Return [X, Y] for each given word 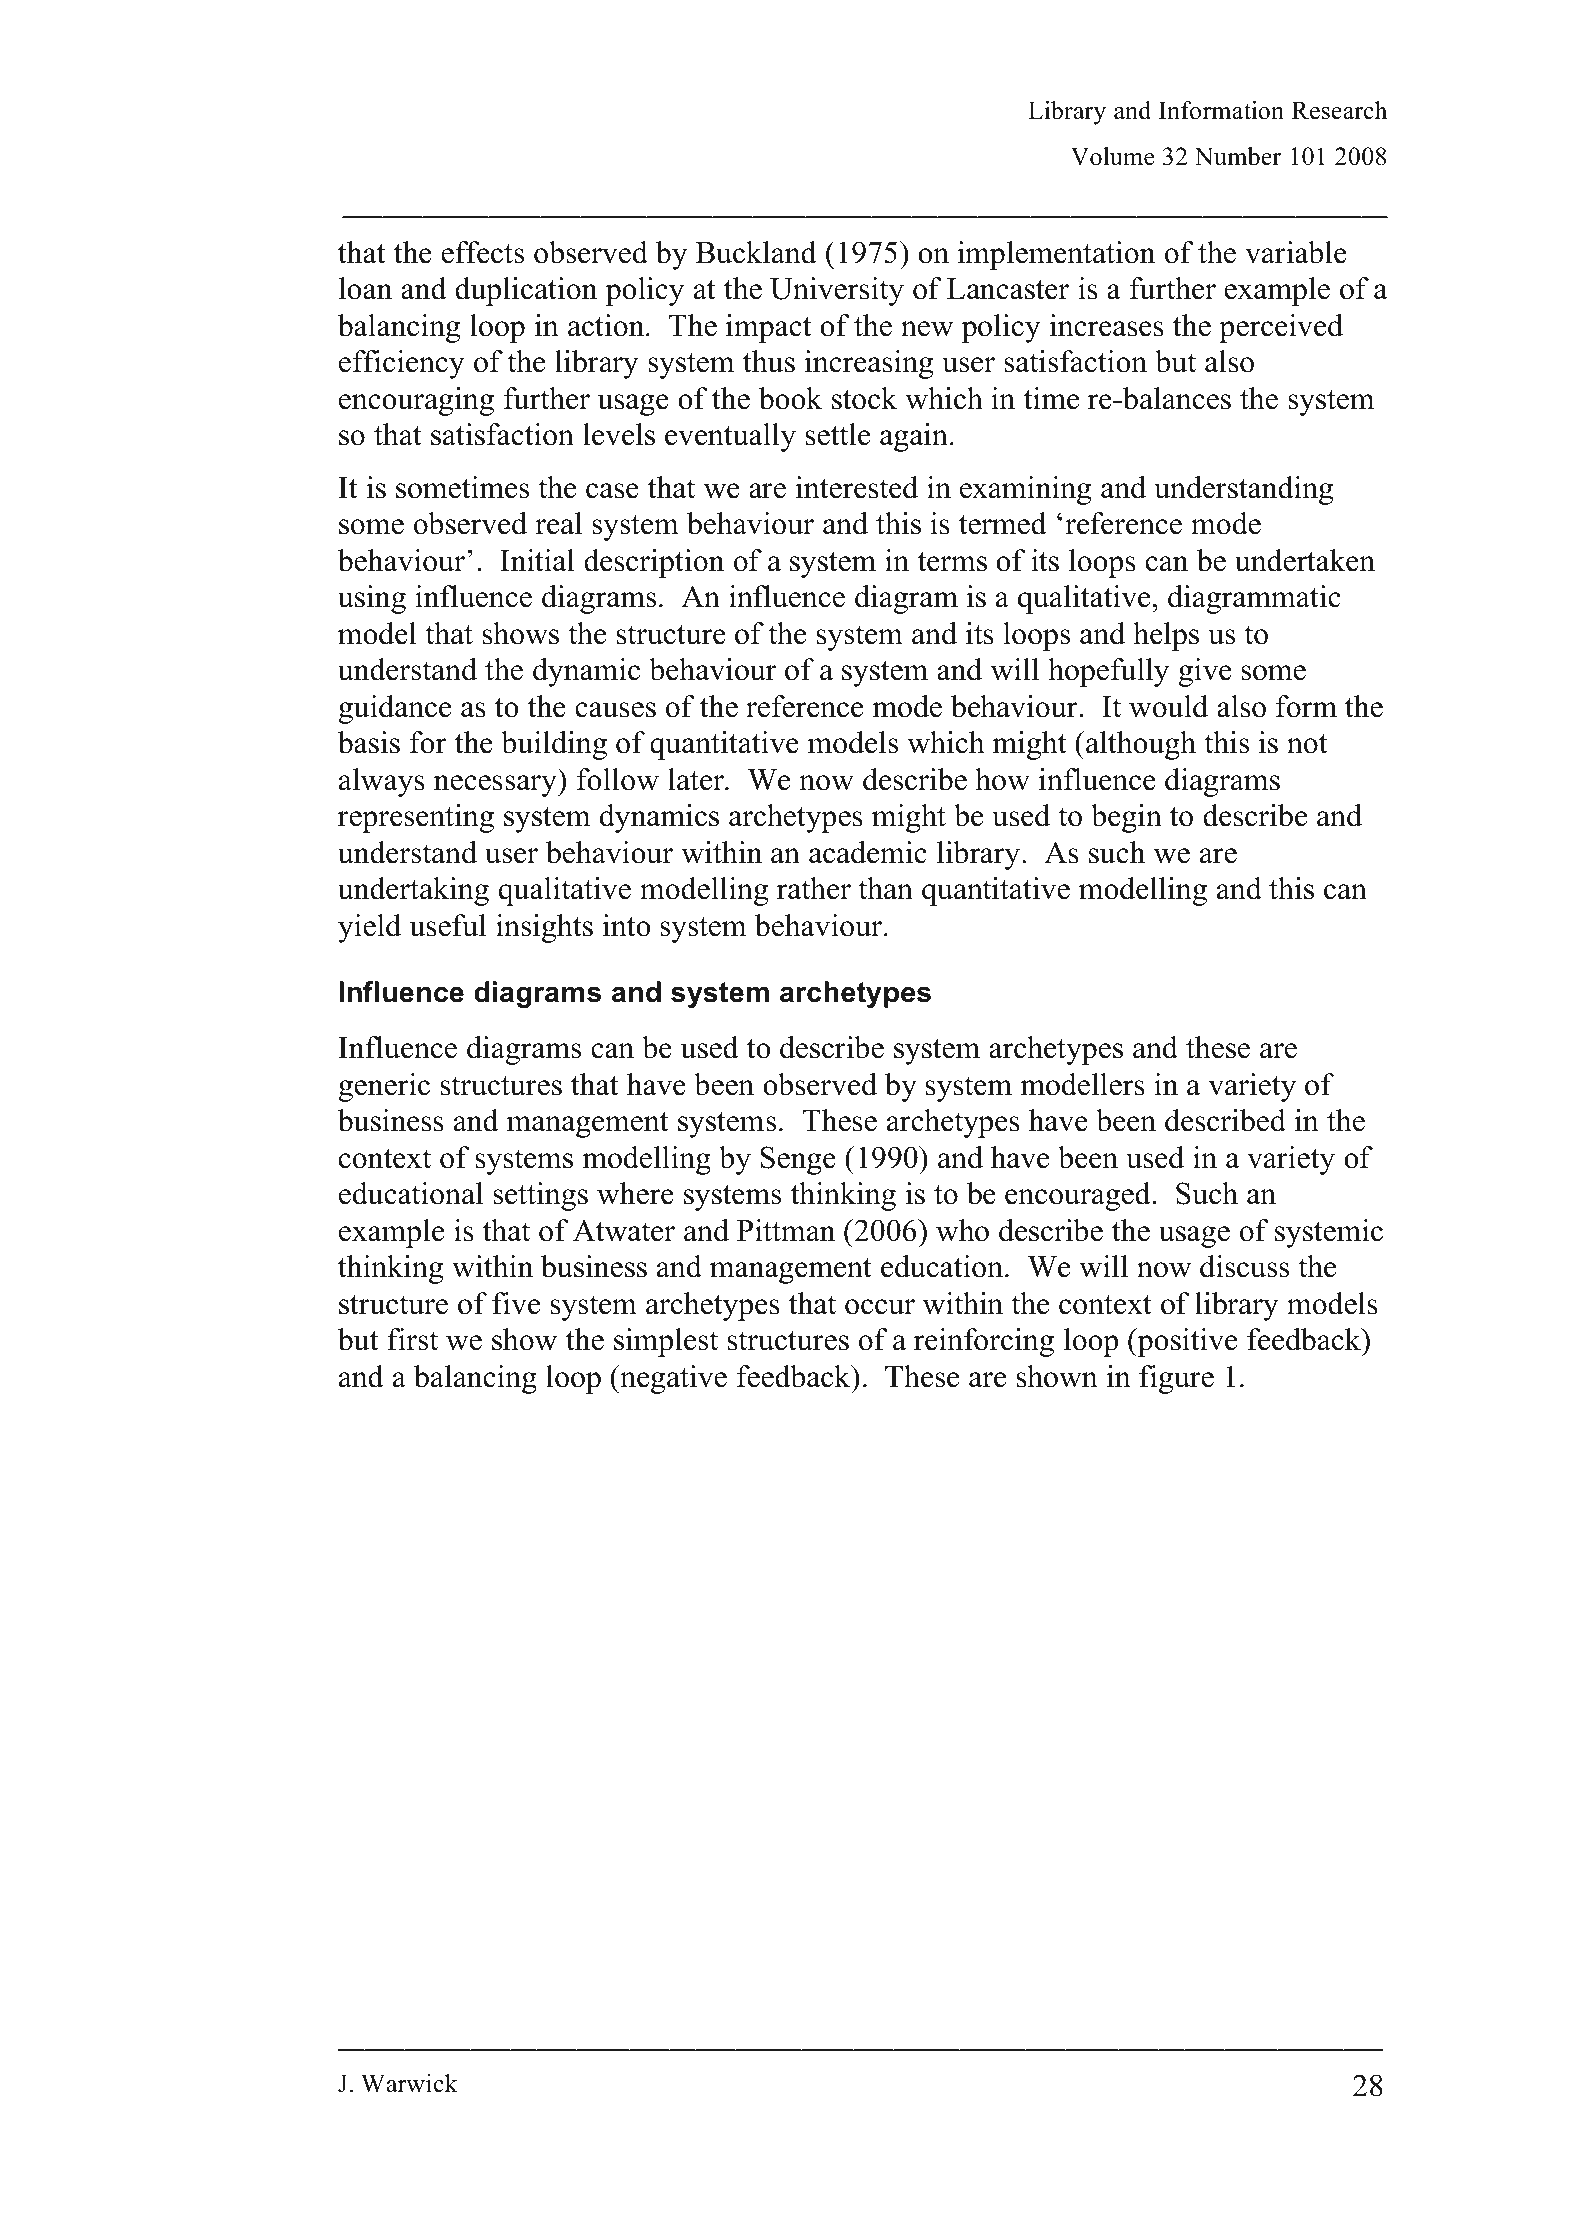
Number [1238, 156]
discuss [1245, 1266]
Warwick [409, 2083]
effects [483, 252]
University [837, 291]
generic [384, 1087]
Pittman [786, 1230]
